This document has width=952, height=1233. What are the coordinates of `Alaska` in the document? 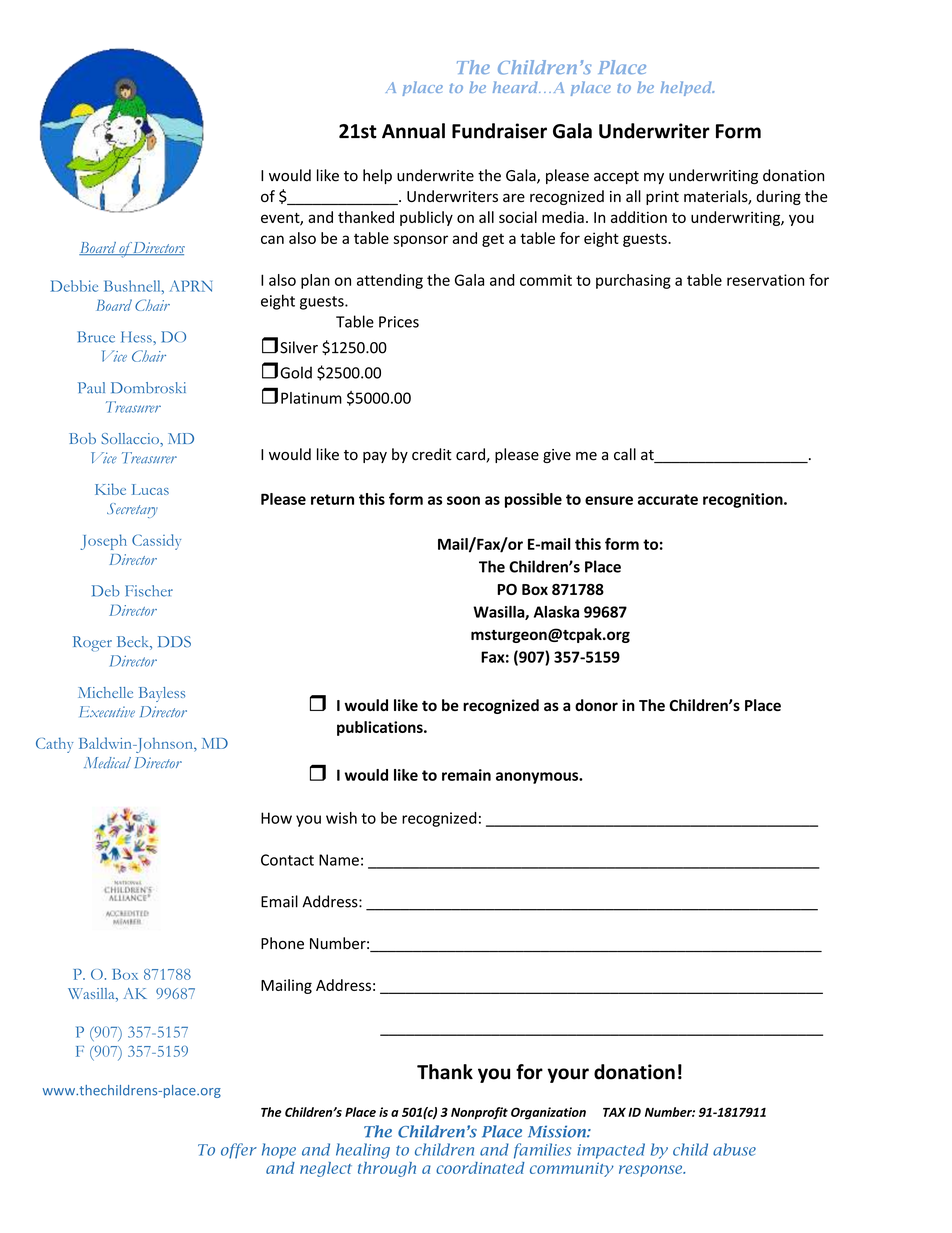 It's located at (556, 611).
